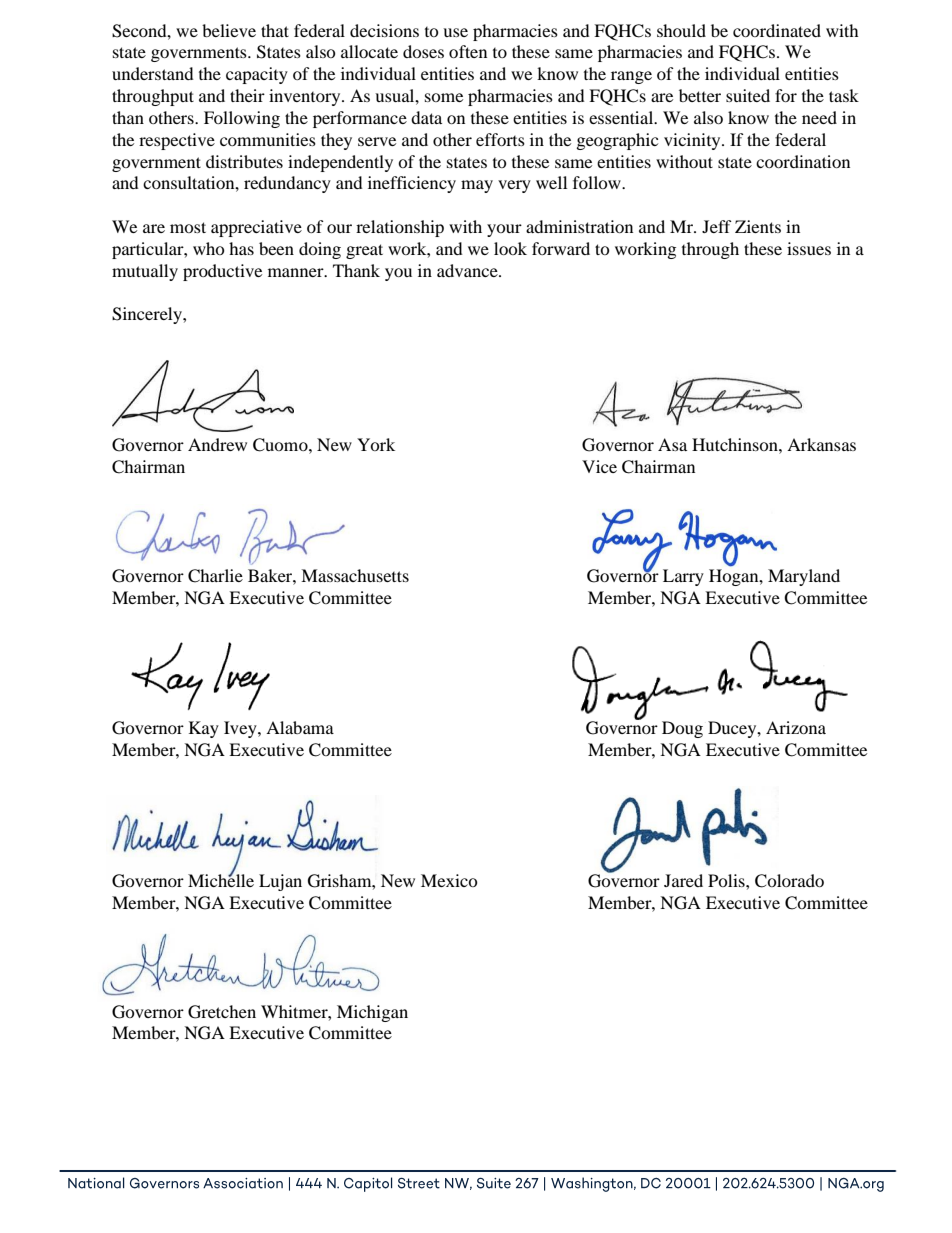 The image size is (952, 1233). What do you see at coordinates (222, 1012) in the screenshot?
I see `Gretchen` at bounding box center [222, 1012].
